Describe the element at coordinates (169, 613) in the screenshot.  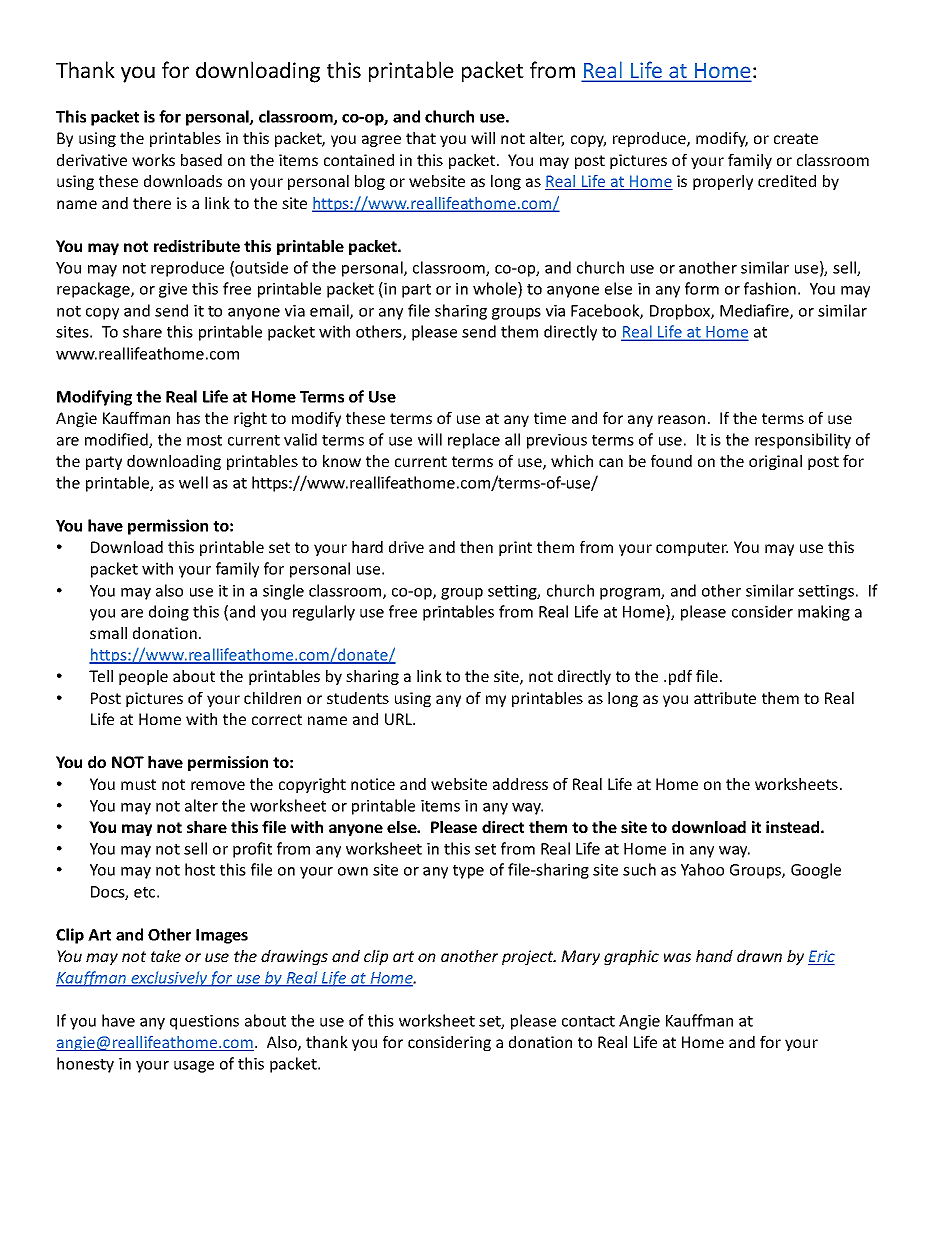
I see `doing` at that location.
